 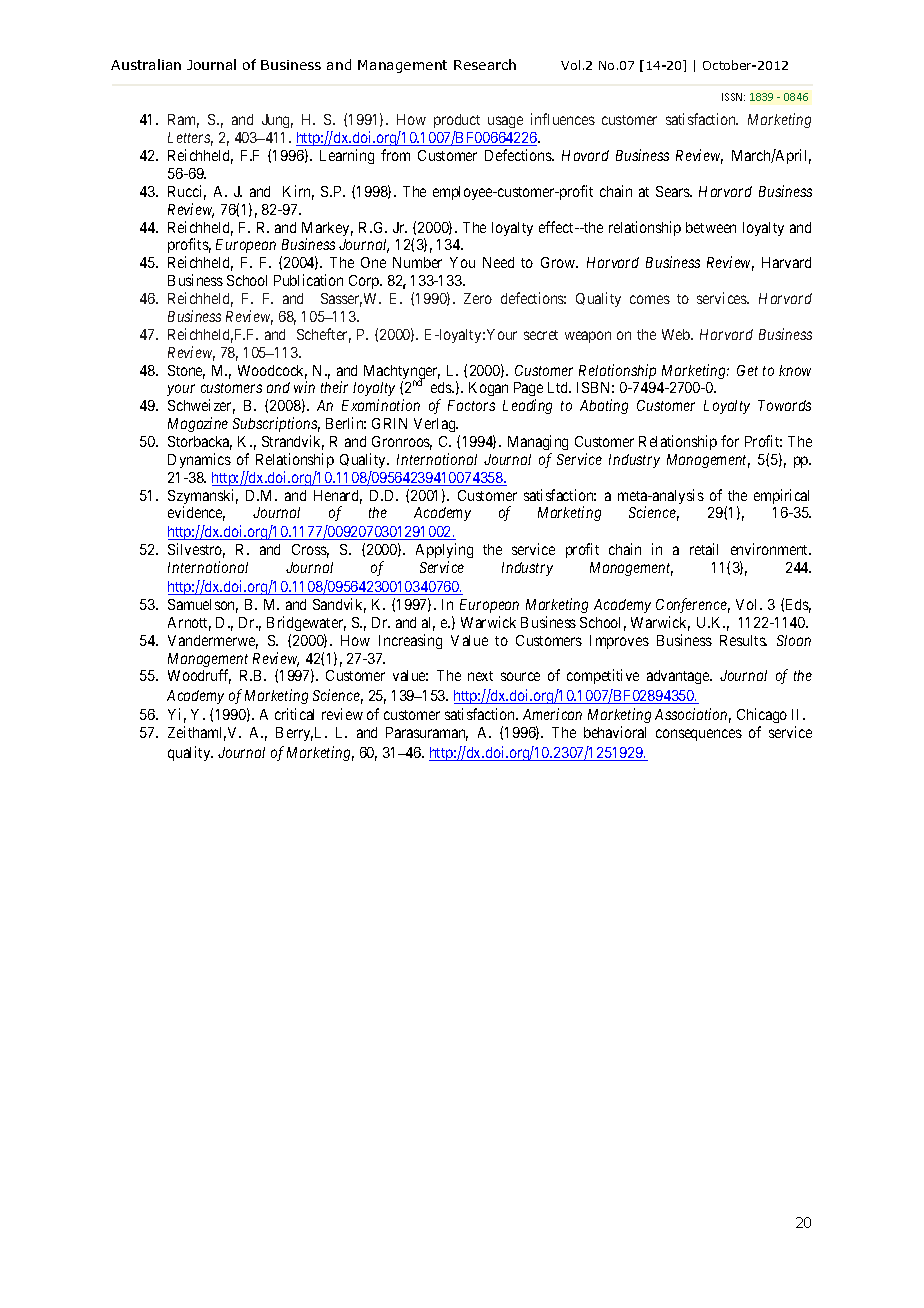 What do you see at coordinates (747, 370) in the screenshot?
I see `Get` at bounding box center [747, 370].
